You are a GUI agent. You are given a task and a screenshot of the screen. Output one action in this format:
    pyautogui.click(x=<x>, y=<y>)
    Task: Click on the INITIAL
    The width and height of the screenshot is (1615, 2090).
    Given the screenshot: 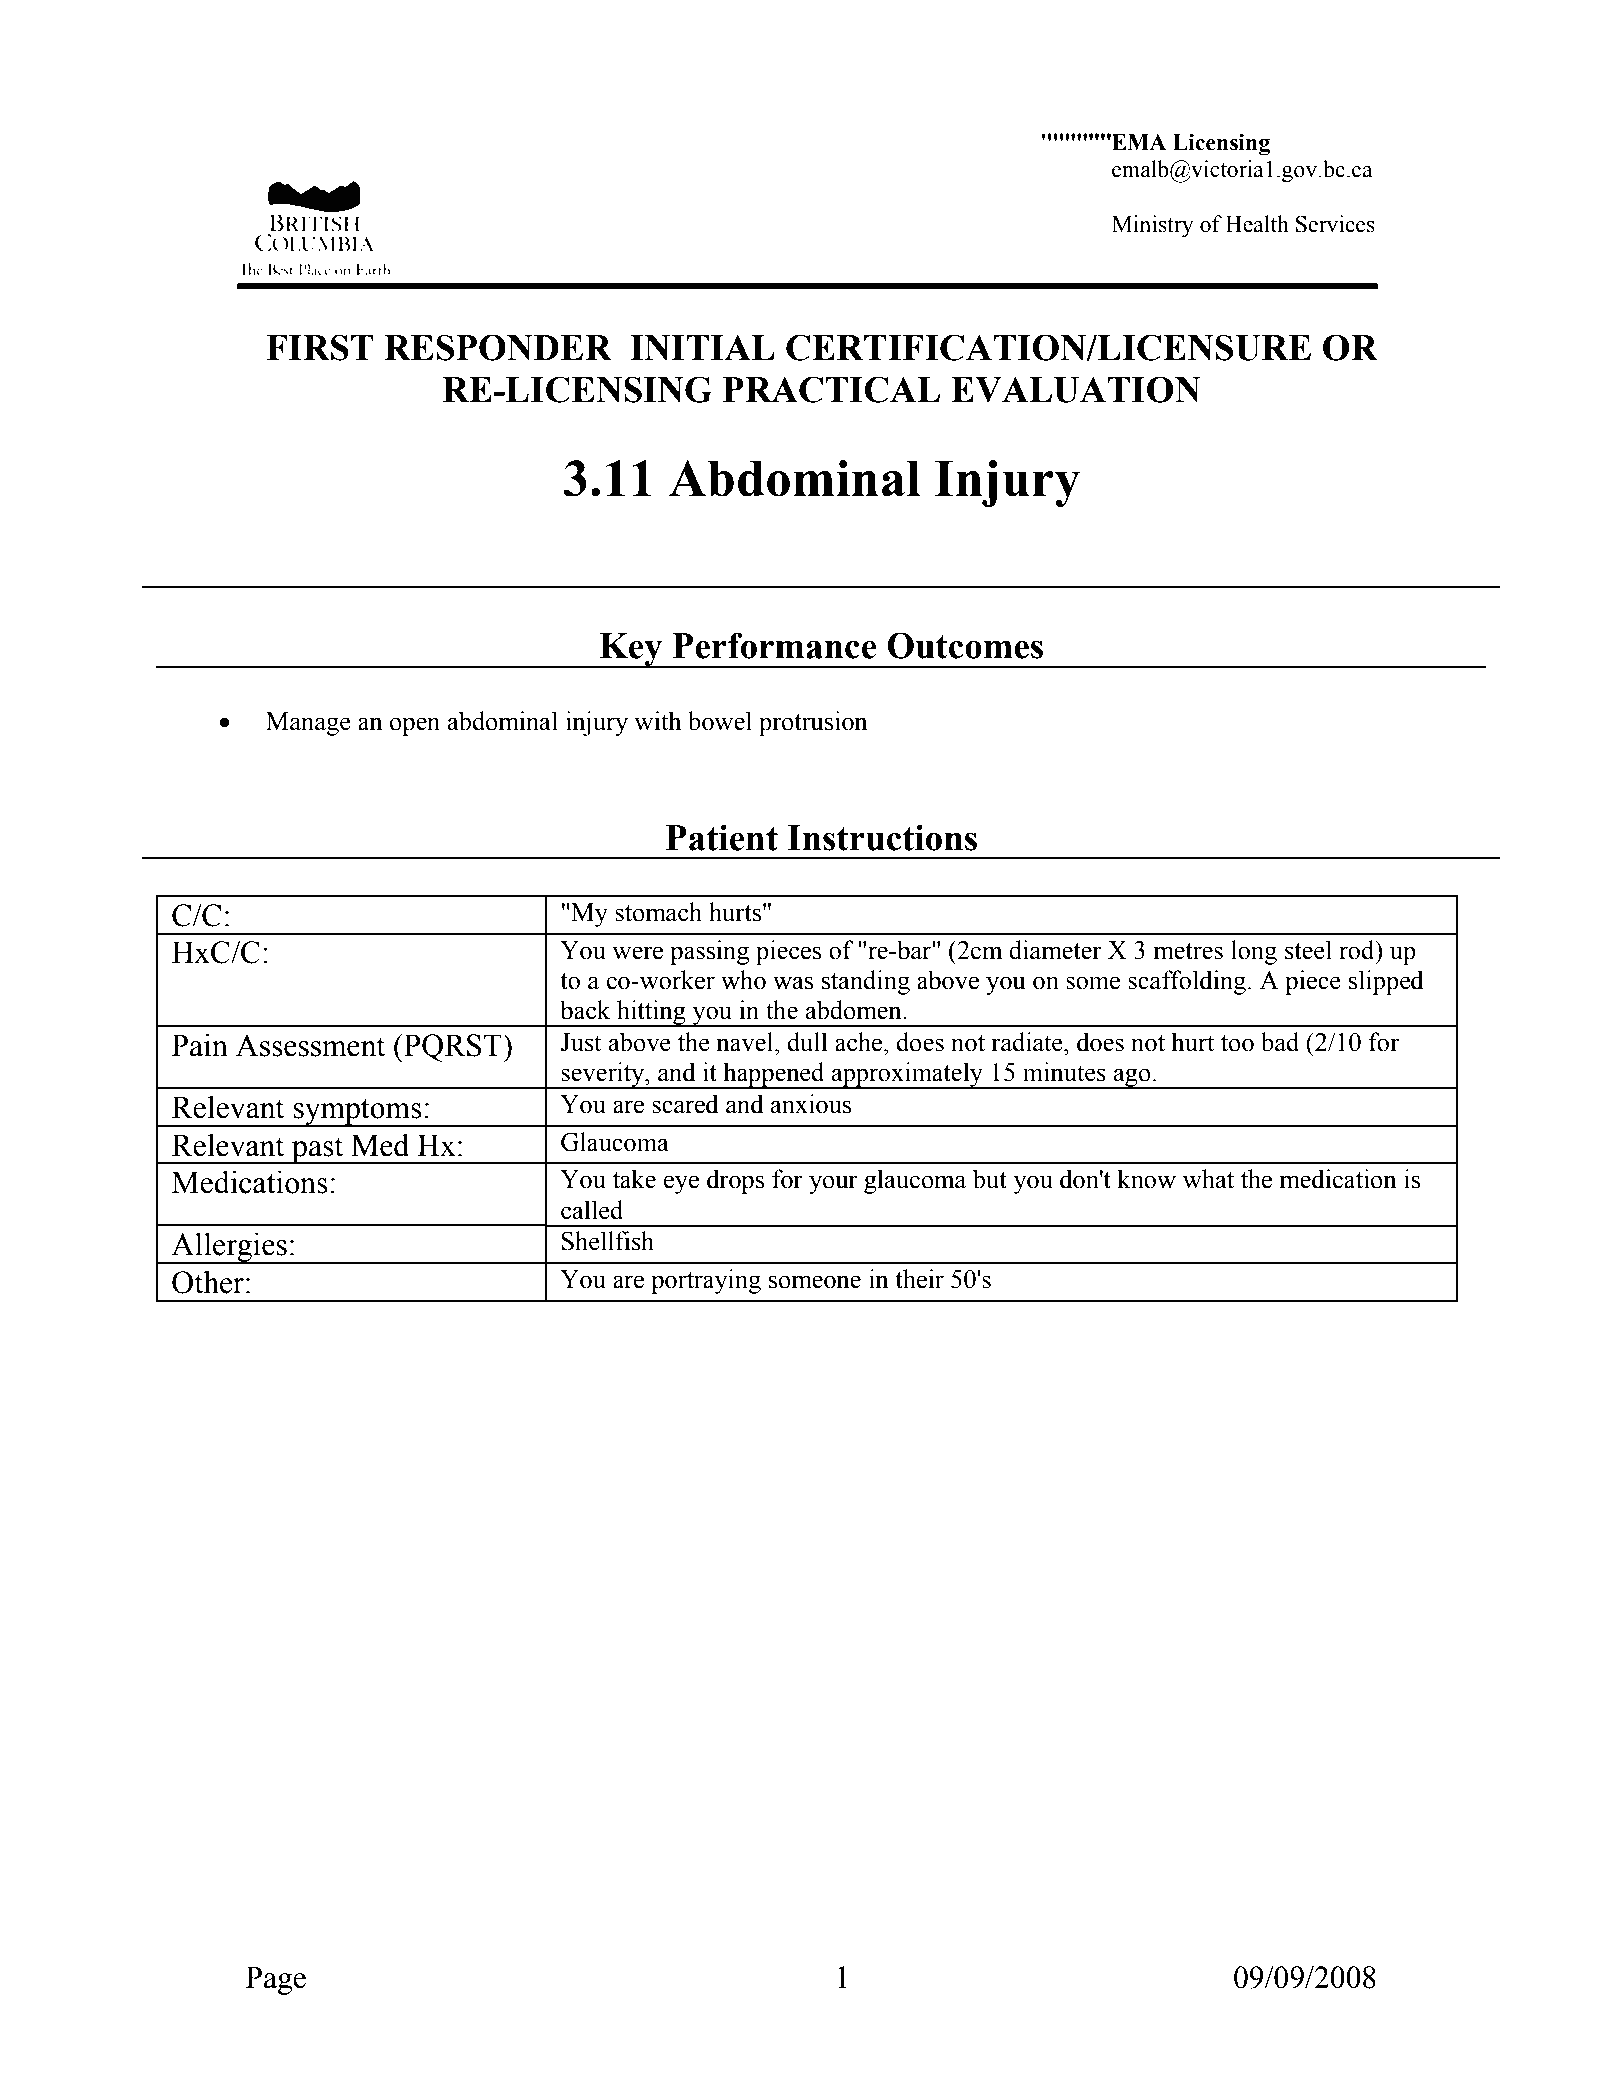 What is the action you would take?
    pyautogui.click(x=702, y=348)
